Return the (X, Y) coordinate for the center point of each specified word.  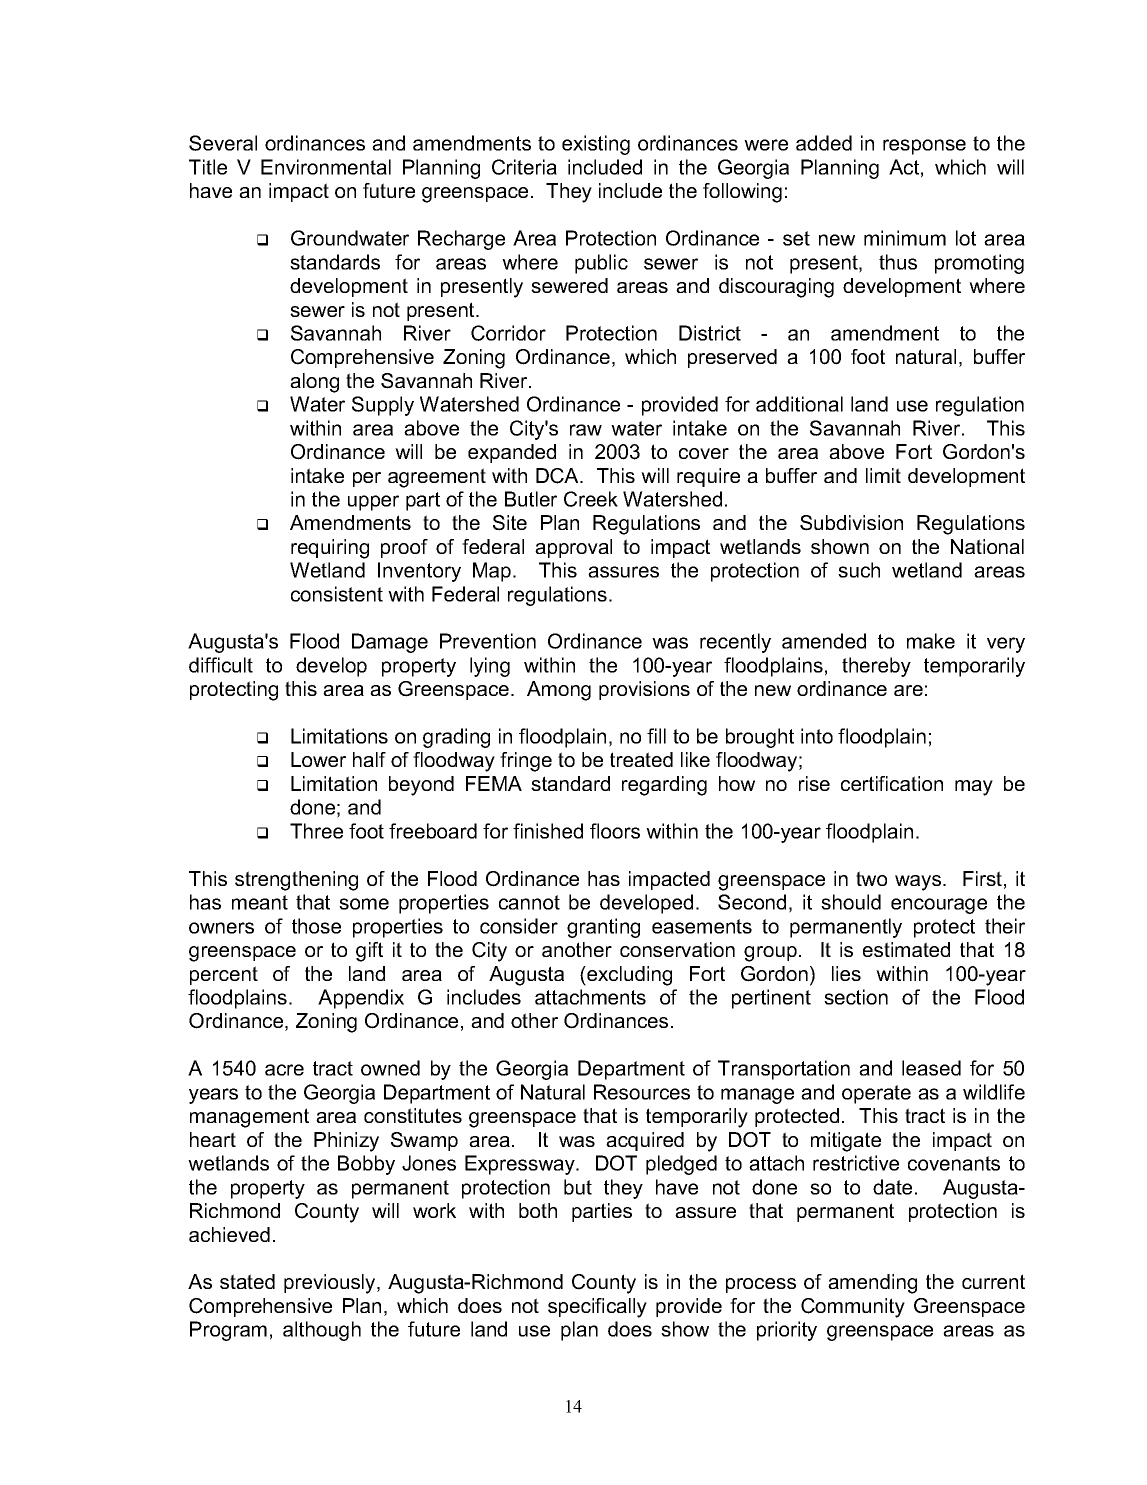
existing (596, 145)
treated (641, 759)
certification (892, 783)
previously (331, 1284)
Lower (318, 759)
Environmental (326, 167)
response (924, 147)
